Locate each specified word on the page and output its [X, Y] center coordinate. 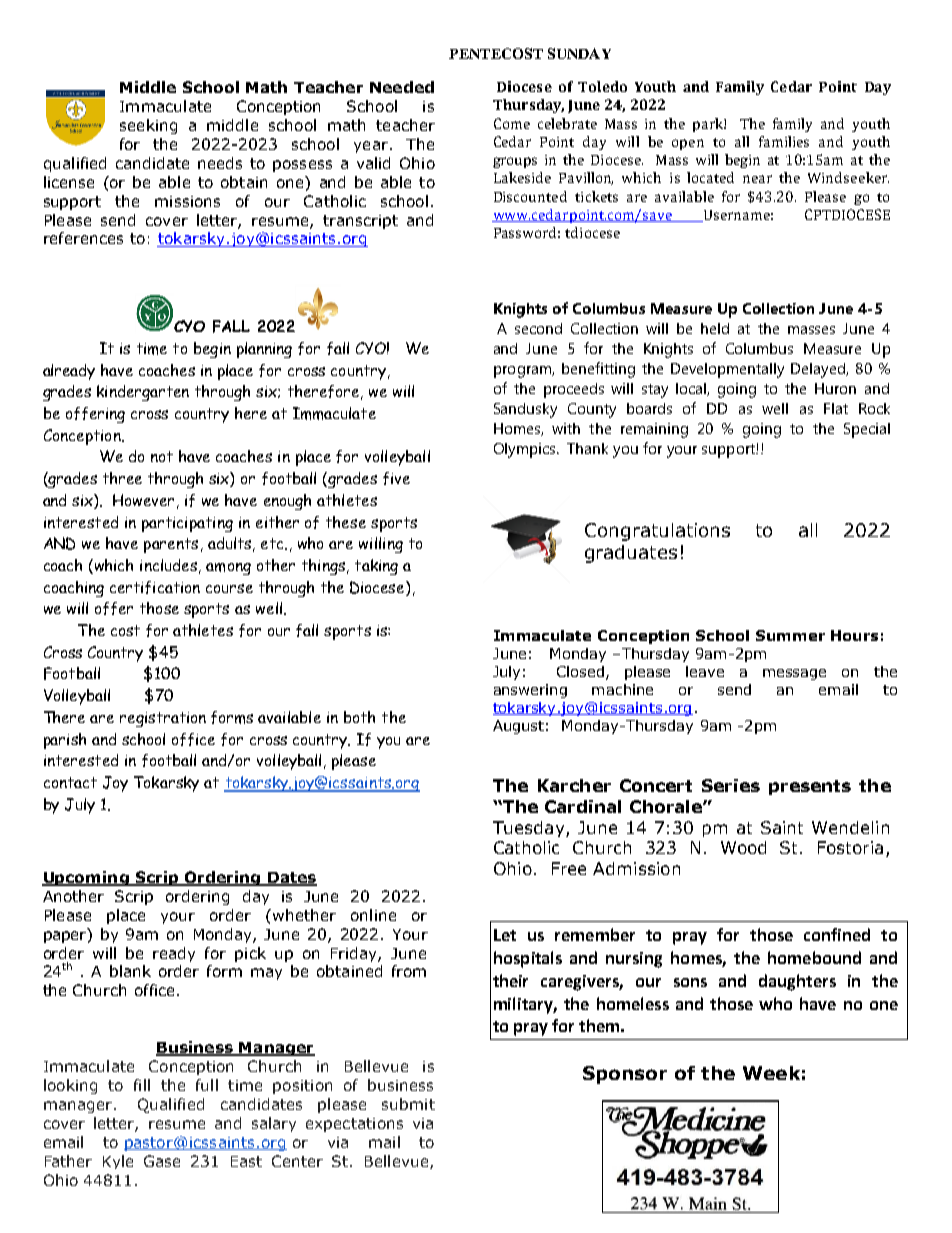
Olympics [526, 450]
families [784, 141]
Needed [402, 87]
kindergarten [143, 393]
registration [163, 719]
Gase [162, 1161]
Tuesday [530, 829]
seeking [148, 126]
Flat [836, 408]
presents [810, 787]
